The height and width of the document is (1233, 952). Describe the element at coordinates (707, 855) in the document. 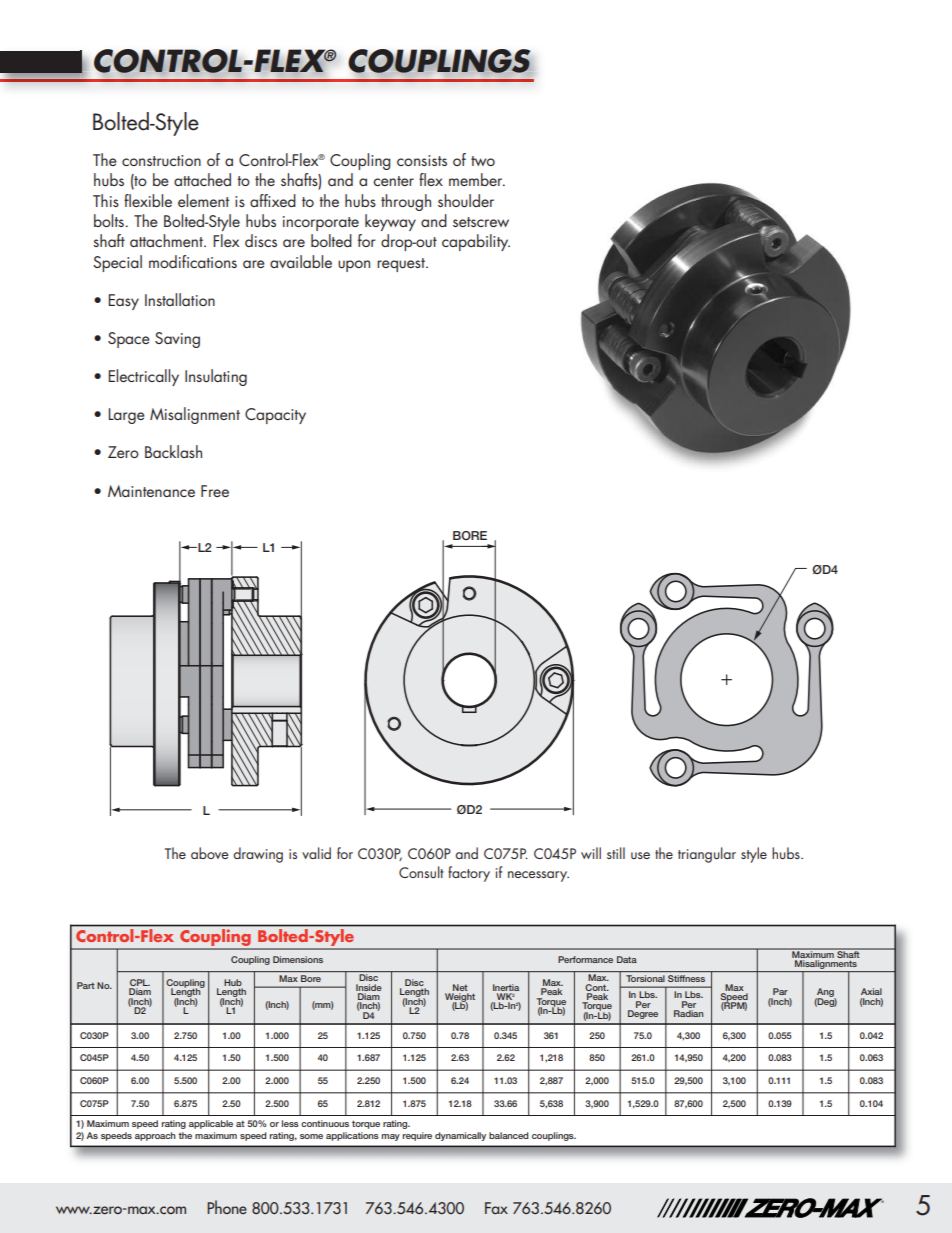

I see `triangular` at that location.
